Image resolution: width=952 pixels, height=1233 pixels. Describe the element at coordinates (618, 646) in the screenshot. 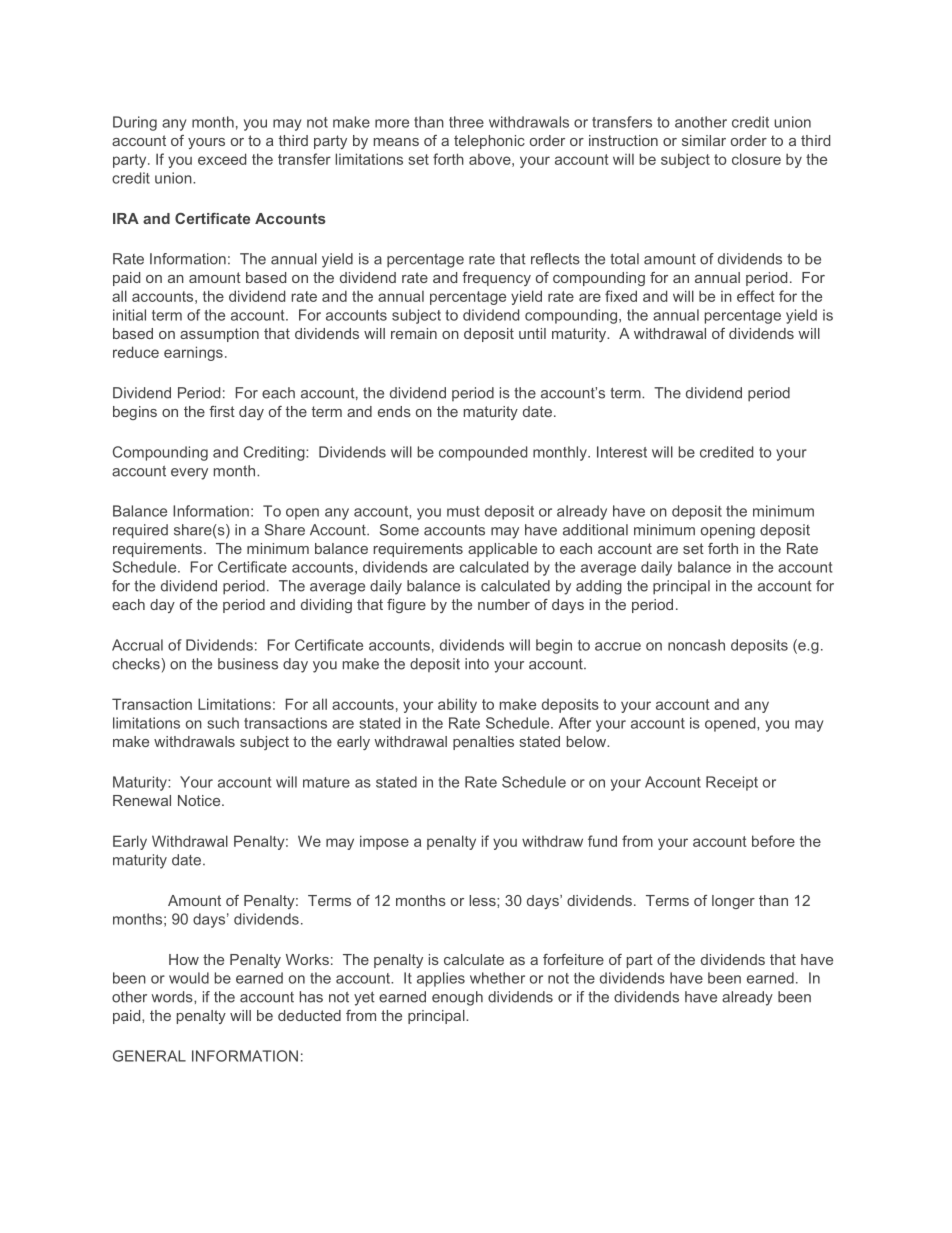

I see `accrue` at that location.
